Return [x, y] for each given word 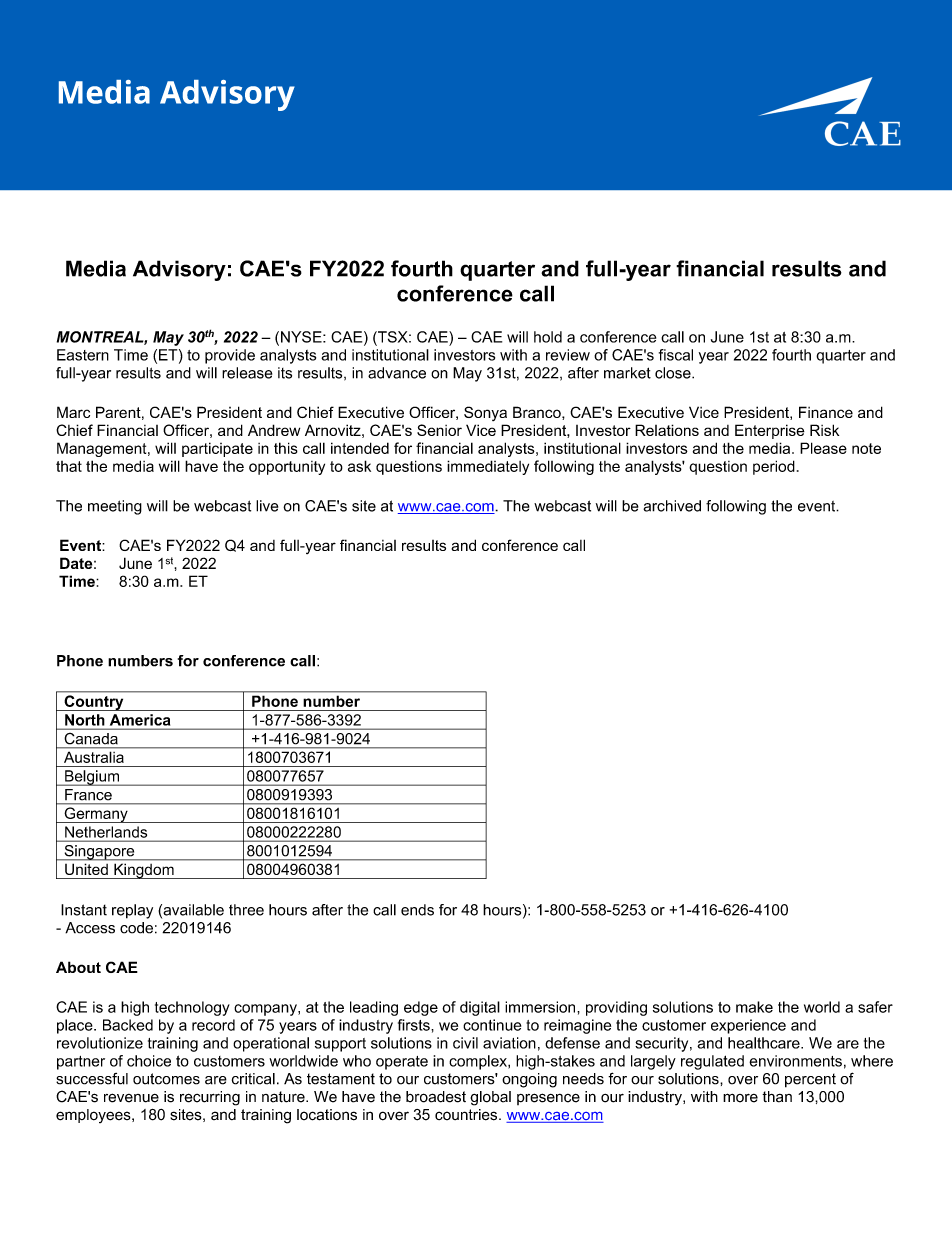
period [774, 467]
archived [672, 506]
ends [417, 910]
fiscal [676, 355]
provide [230, 356]
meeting [115, 507]
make [754, 1007]
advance [397, 373]
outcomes [166, 1079]
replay [132, 911]
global [490, 1098]
